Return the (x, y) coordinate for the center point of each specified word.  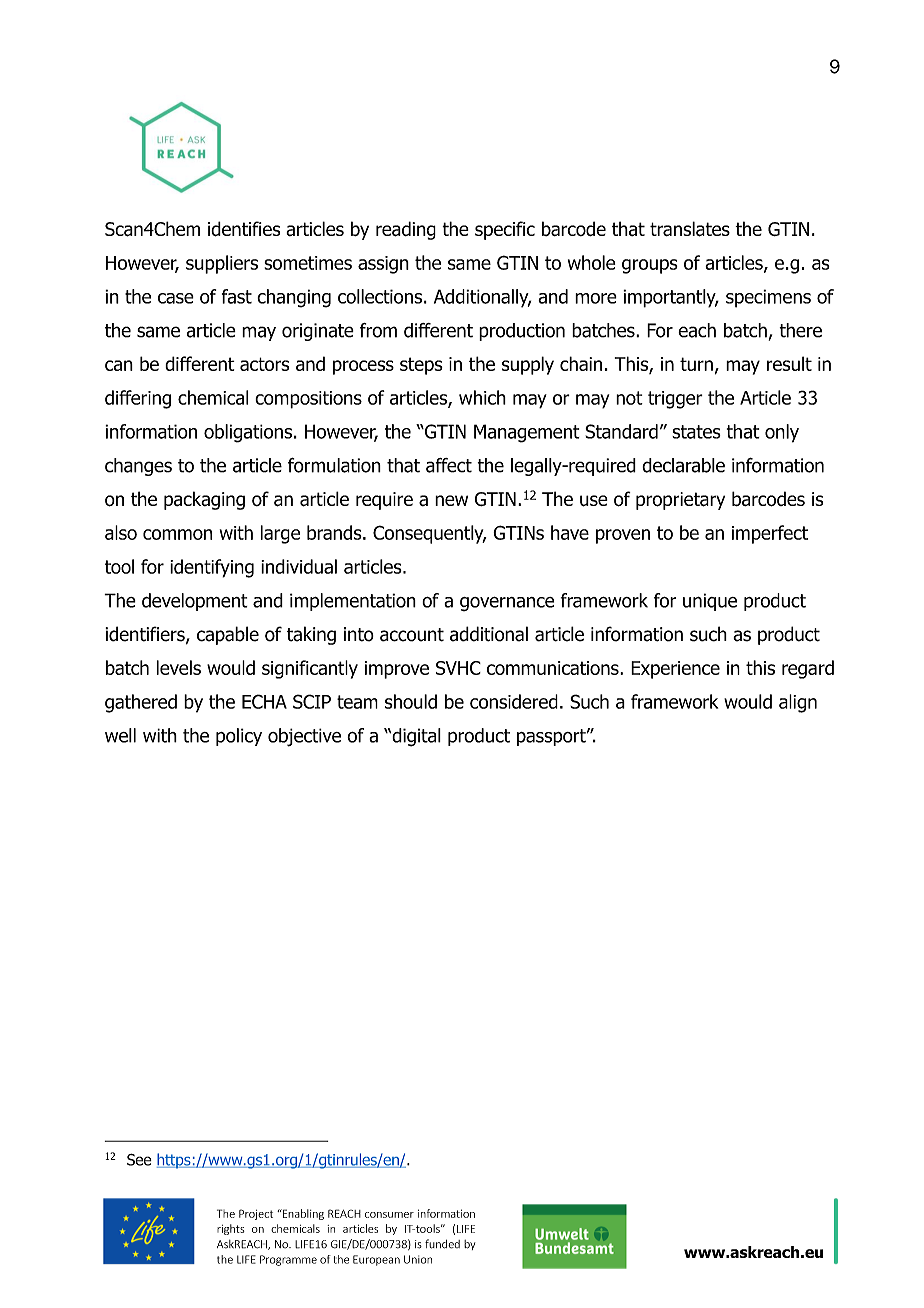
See (139, 1160)
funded (442, 1244)
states (696, 432)
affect (449, 465)
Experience (675, 670)
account (412, 635)
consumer (389, 1215)
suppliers (222, 264)
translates (690, 229)
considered (514, 701)
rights (230, 1229)
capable (228, 635)
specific (505, 230)
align (798, 703)
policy (239, 737)
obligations (248, 433)
